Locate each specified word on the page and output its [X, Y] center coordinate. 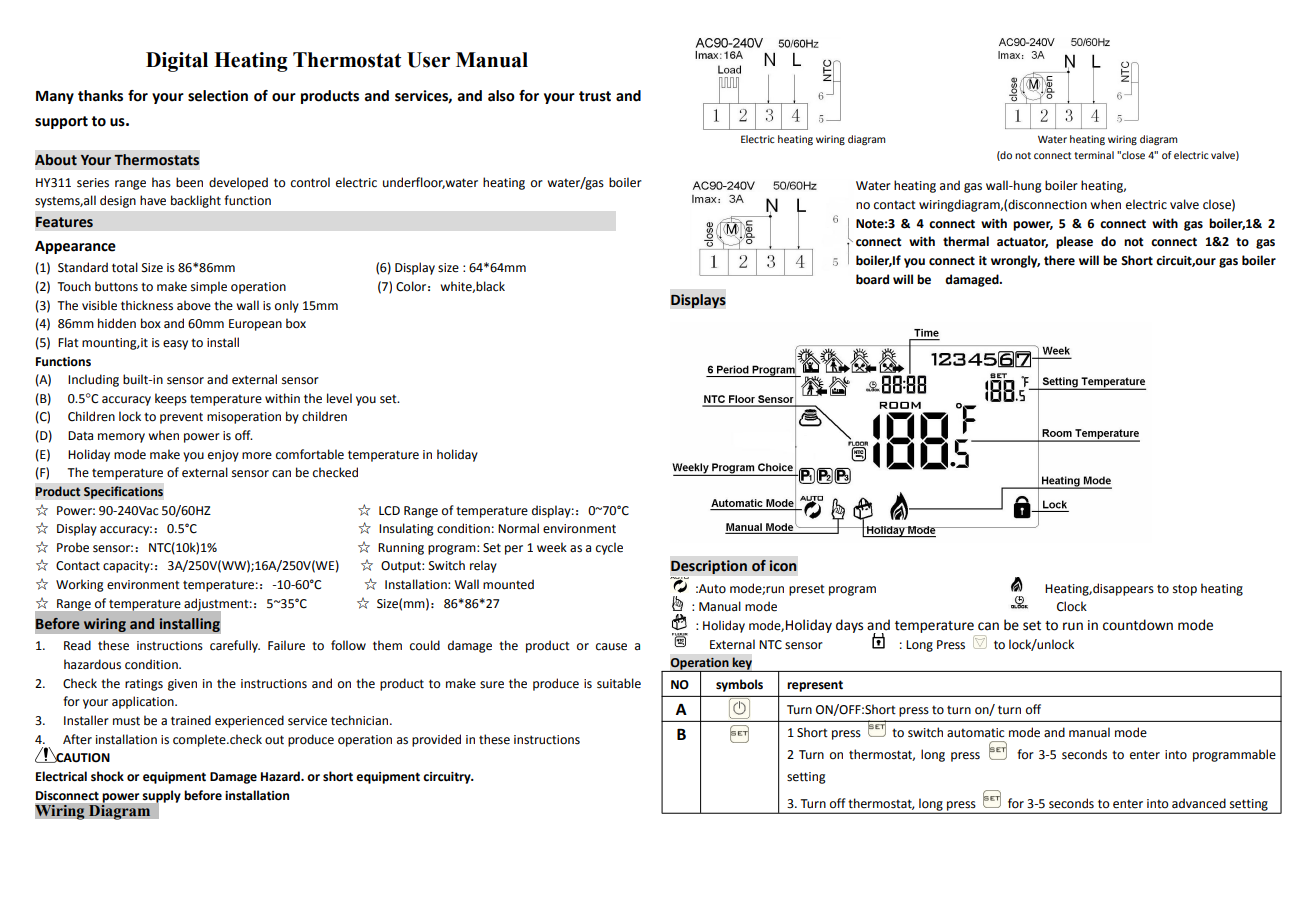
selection [218, 96]
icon [782, 566]
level [339, 398]
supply [161, 797]
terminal [1094, 155]
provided [436, 740]
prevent [181, 418]
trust [595, 96]
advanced [1199, 803]
